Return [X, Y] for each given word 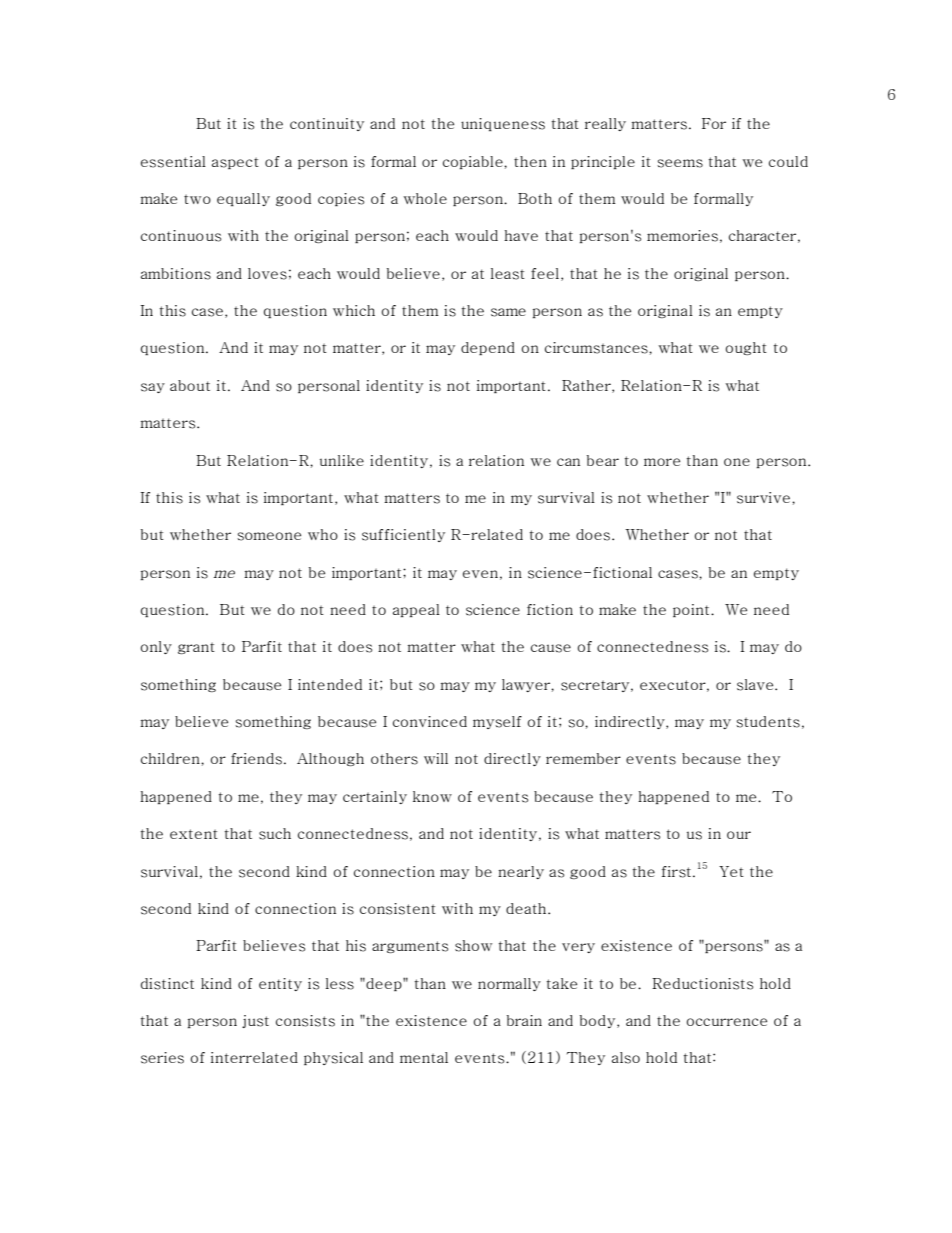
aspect [235, 163]
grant [196, 648]
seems [680, 163]
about [190, 385]
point [692, 610]
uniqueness [503, 124]
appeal [416, 610]
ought [746, 348]
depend [488, 348]
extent [194, 834]
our [739, 835]
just [255, 1021]
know [432, 796]
